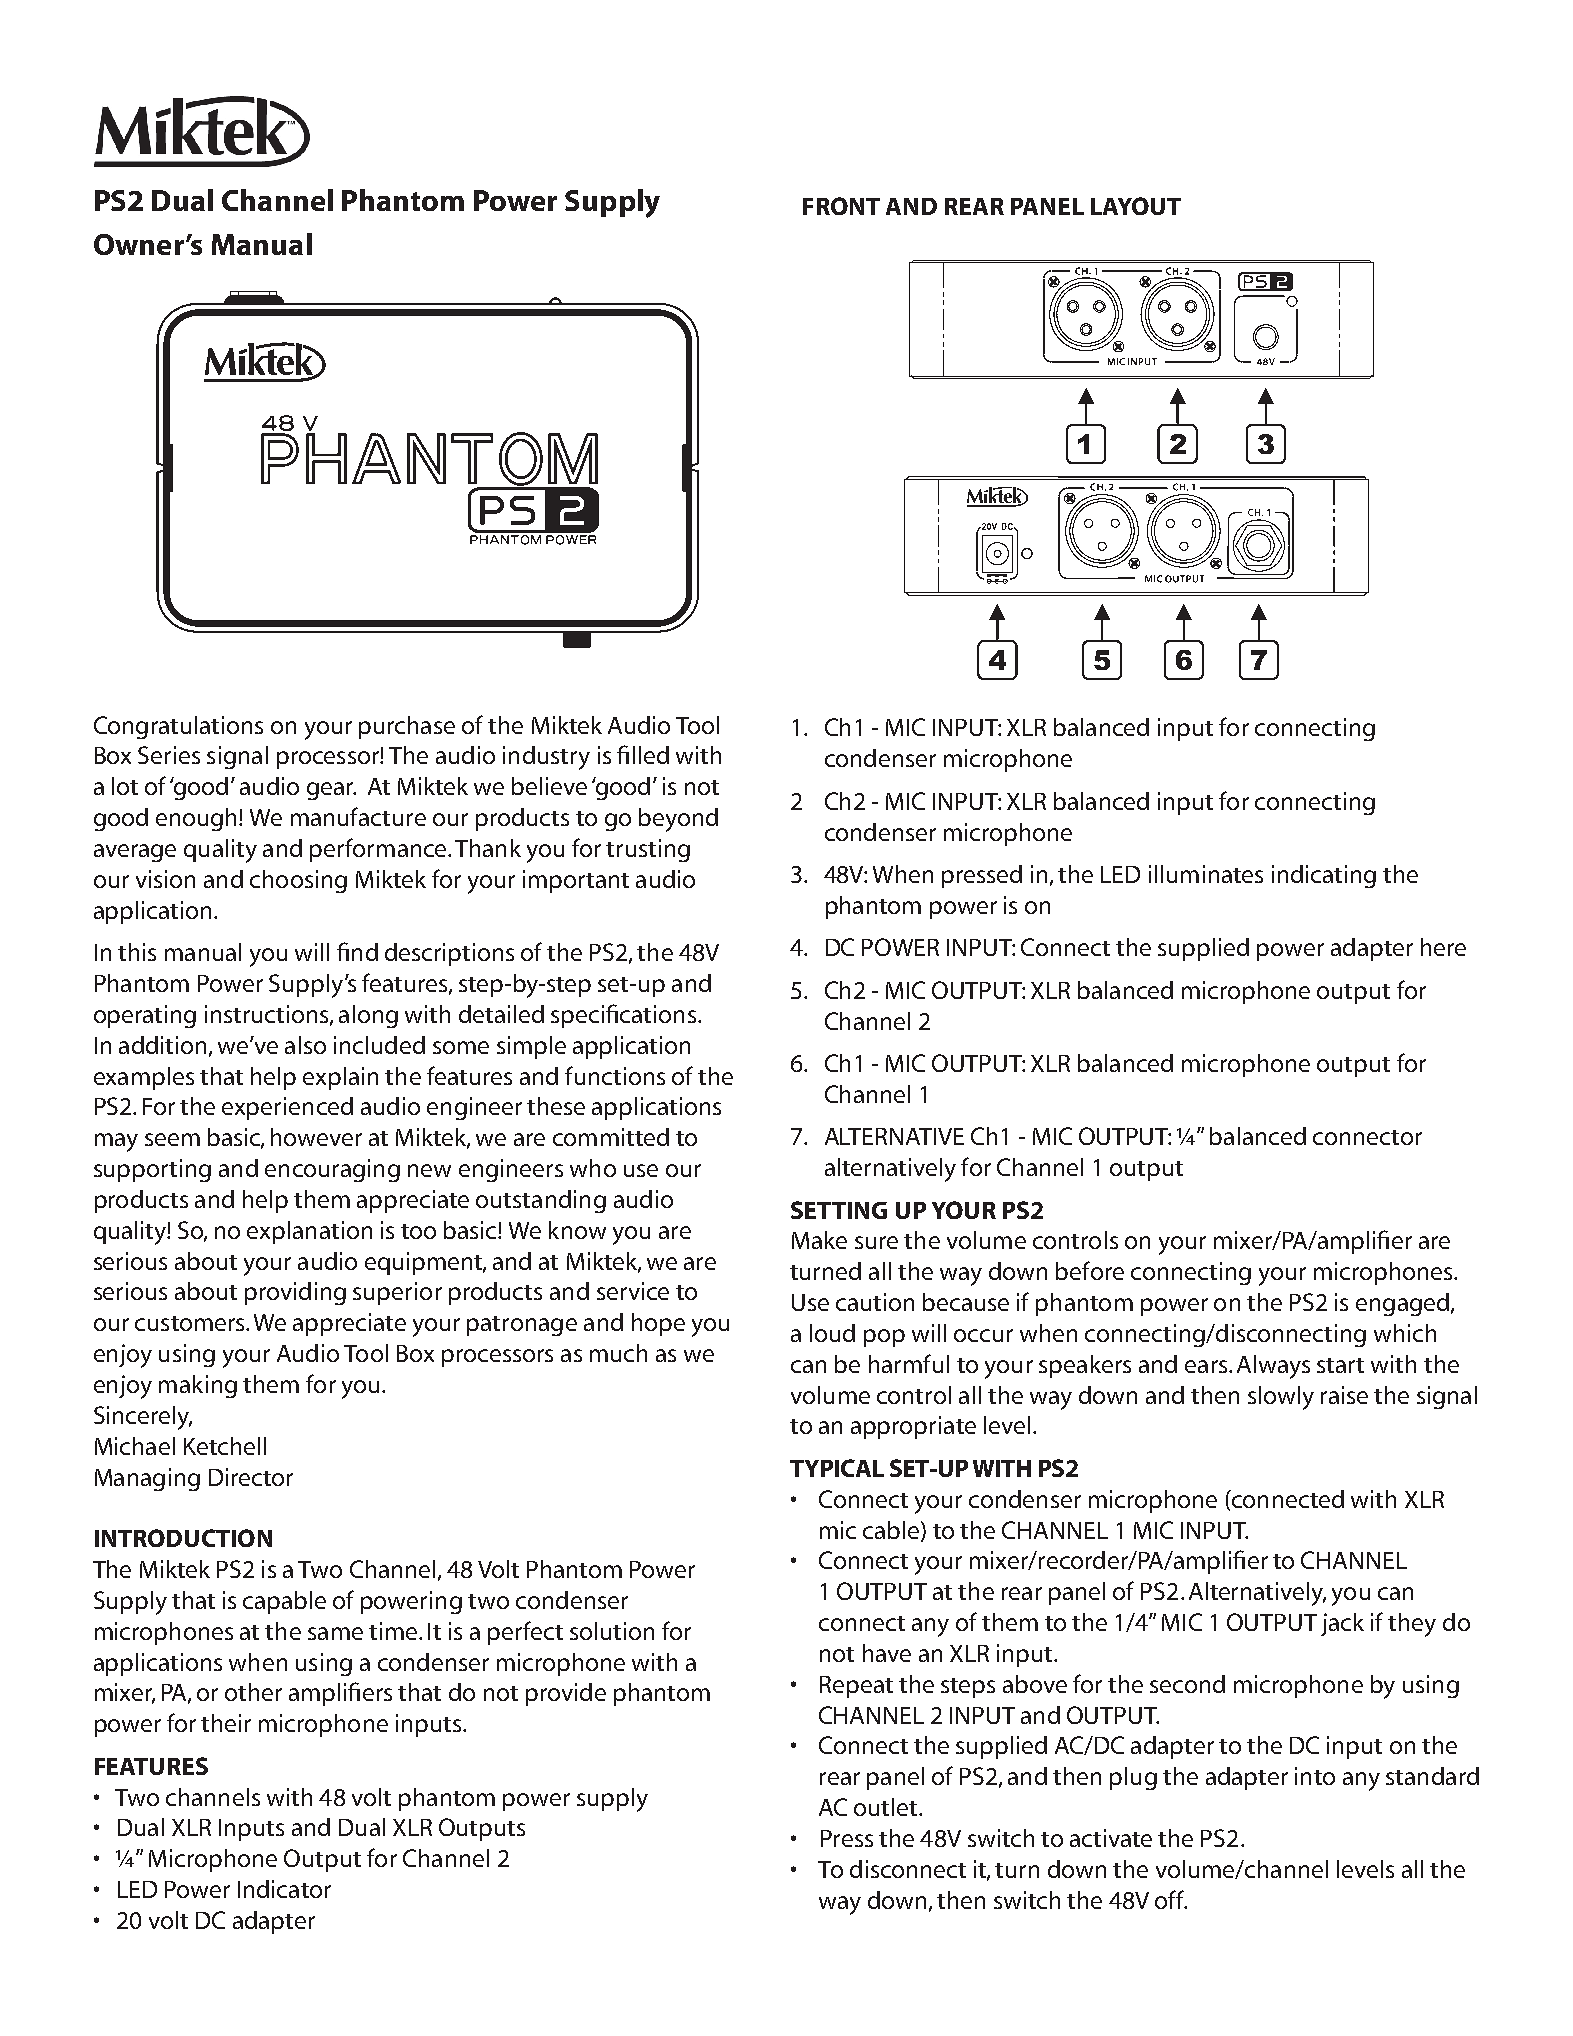  What do you see at coordinates (284, 1889) in the screenshot?
I see `Indicator` at bounding box center [284, 1889].
